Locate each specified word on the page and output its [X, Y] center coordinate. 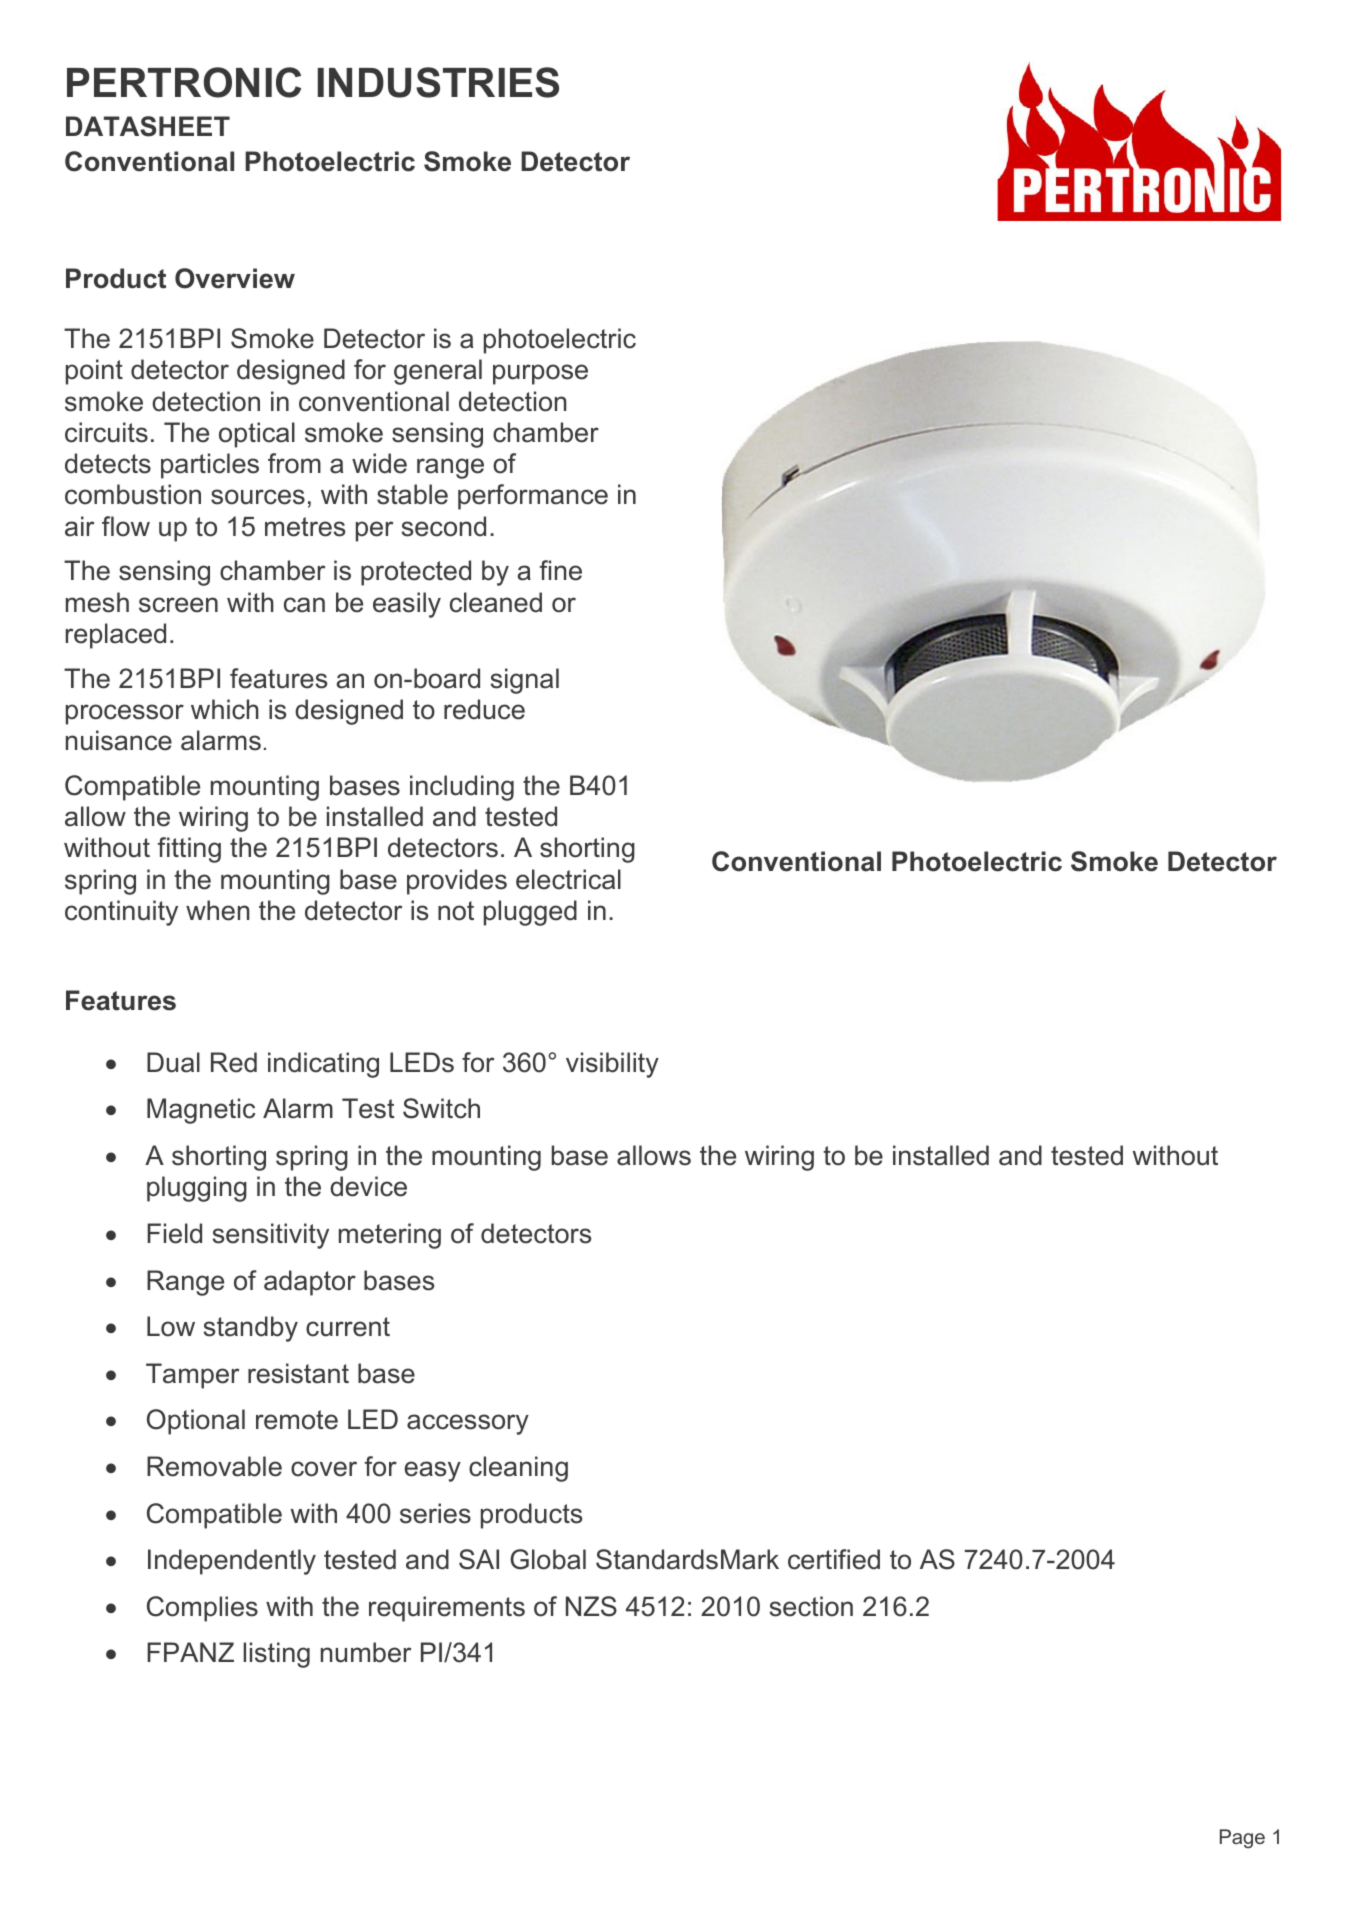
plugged [530, 913]
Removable [214, 1466]
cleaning [518, 1469]
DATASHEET [148, 126]
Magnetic [201, 1111]
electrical [568, 879]
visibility [612, 1065]
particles [210, 466]
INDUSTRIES [438, 82]
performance [533, 497]
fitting [189, 850]
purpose [540, 374]
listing [276, 1655]
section [811, 1606]
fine [560, 570]
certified [834, 1559]
